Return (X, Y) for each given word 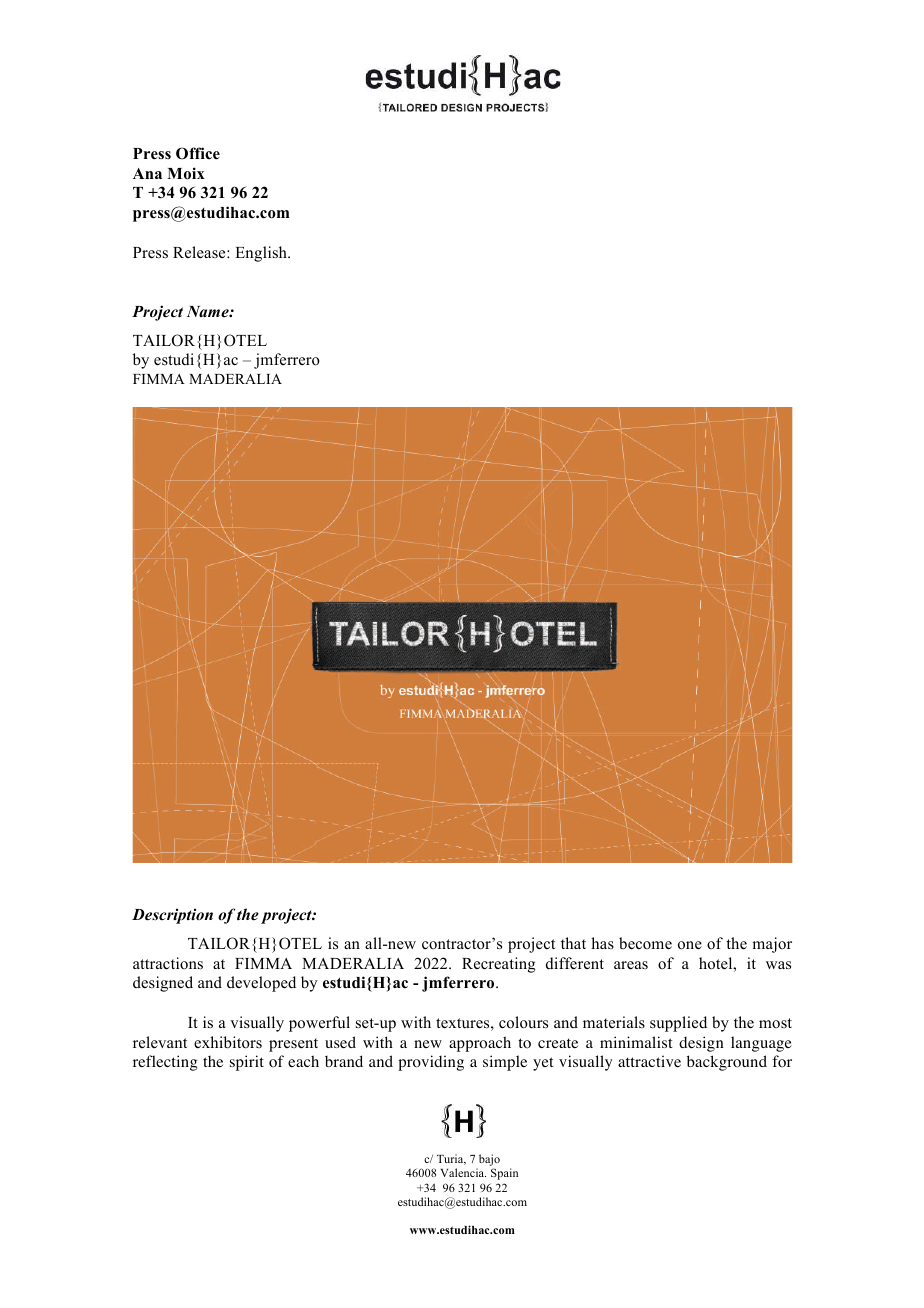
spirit (247, 1063)
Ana (147, 173)
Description (172, 916)
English (262, 254)
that (573, 943)
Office (198, 153)
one (690, 945)
